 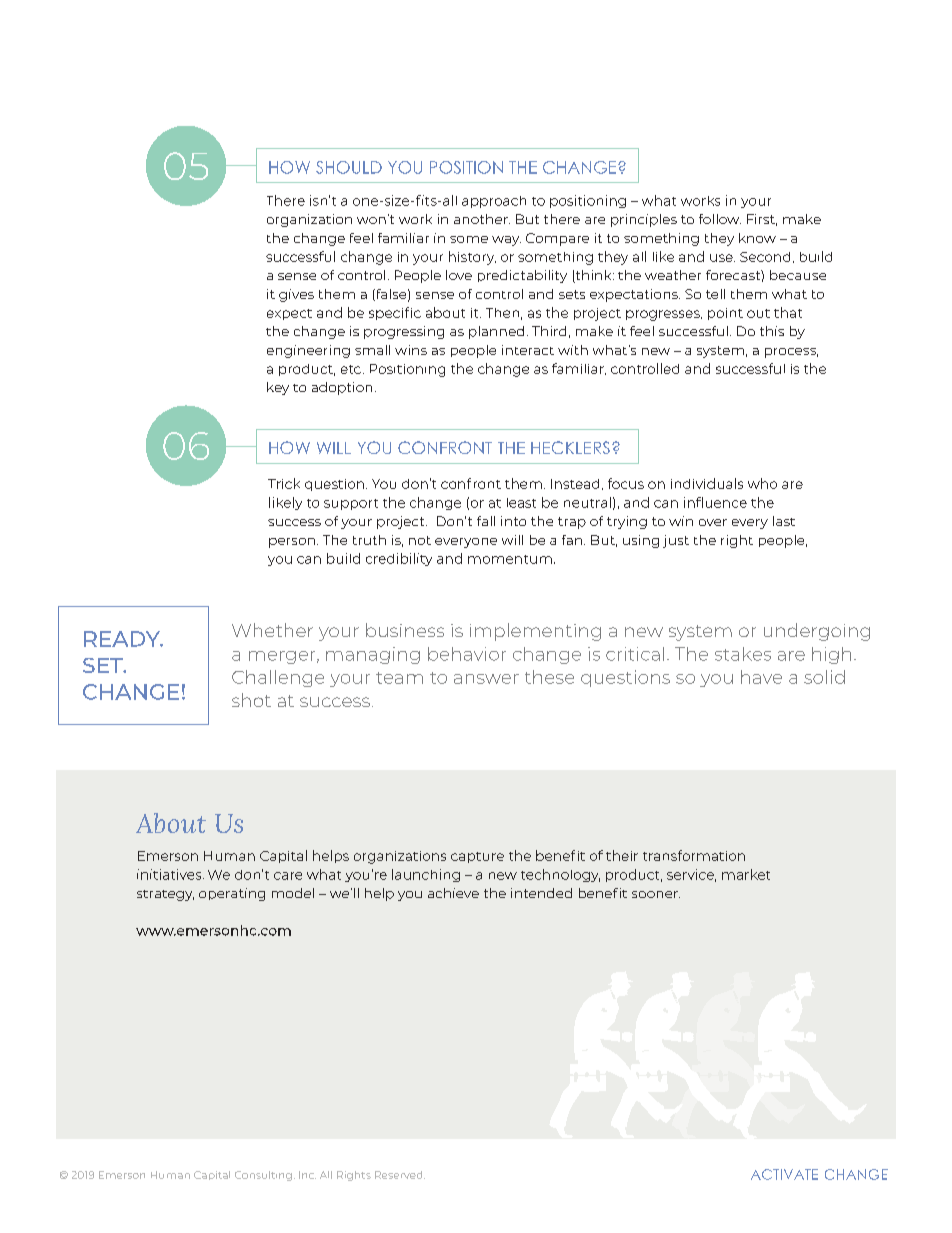 What do you see at coordinates (570, 447) in the screenshot?
I see `HECKLERS` at bounding box center [570, 447].
